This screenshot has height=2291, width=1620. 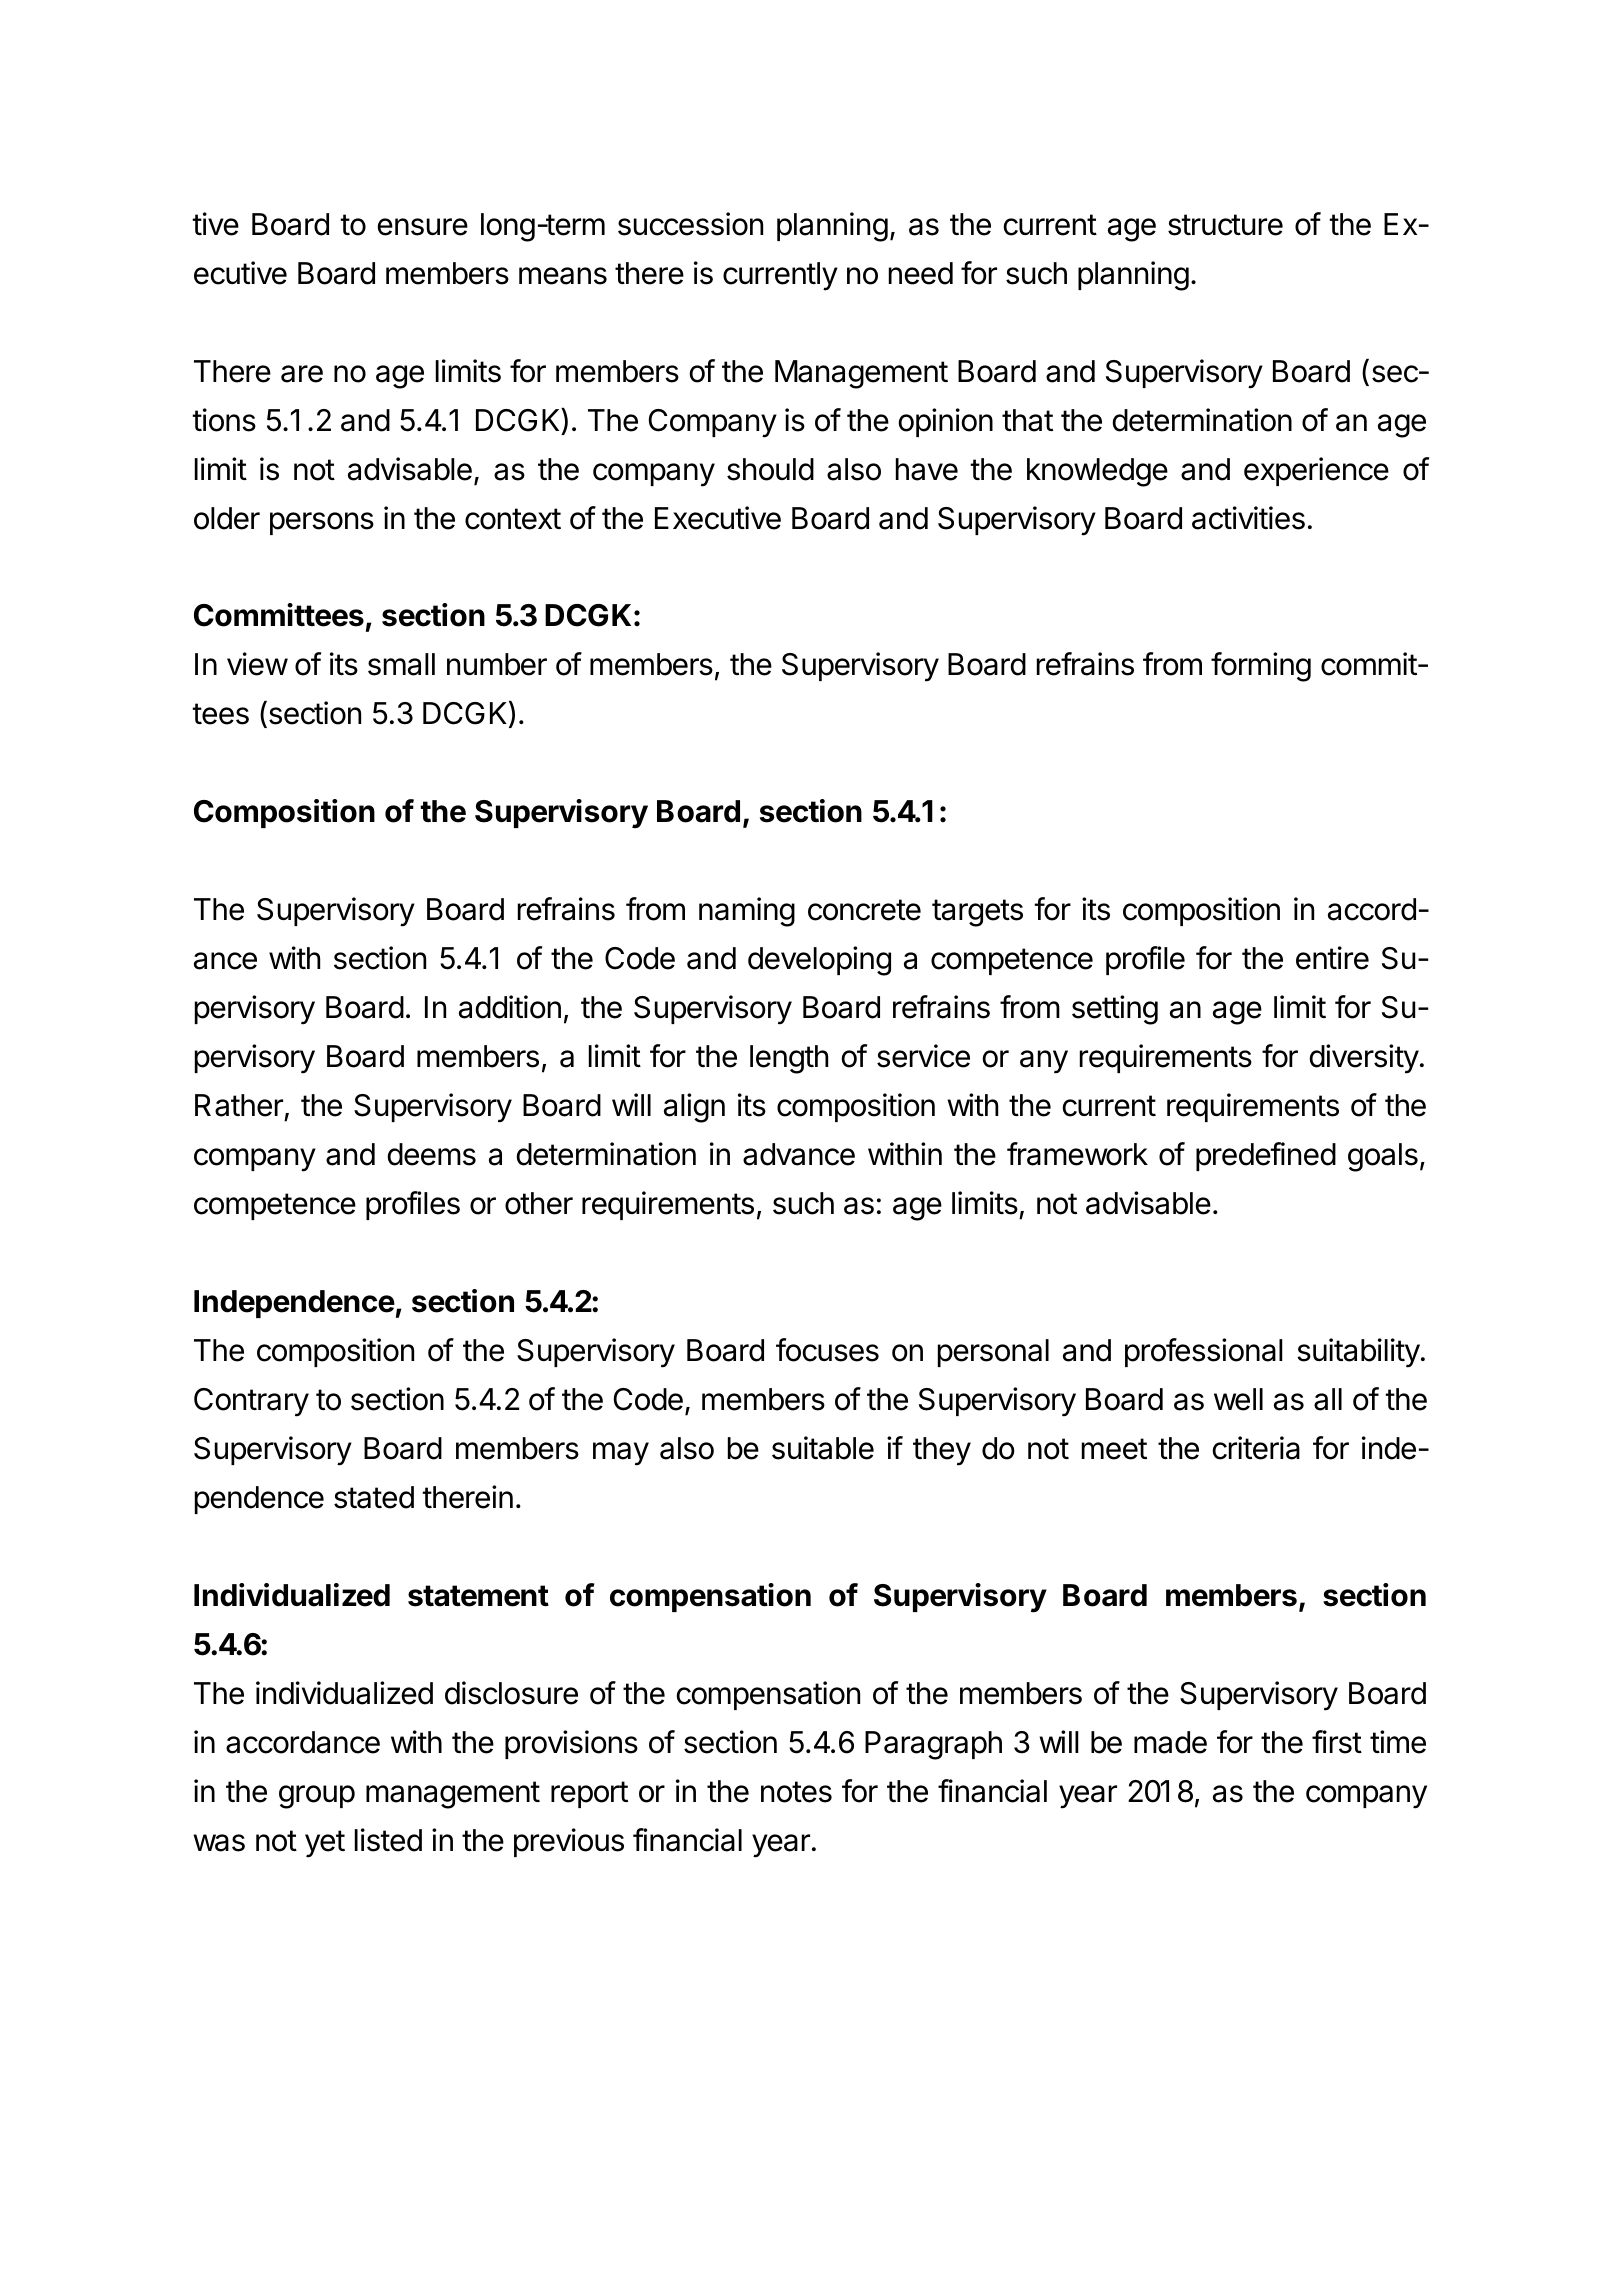 I want to click on structure, so click(x=1225, y=225).
